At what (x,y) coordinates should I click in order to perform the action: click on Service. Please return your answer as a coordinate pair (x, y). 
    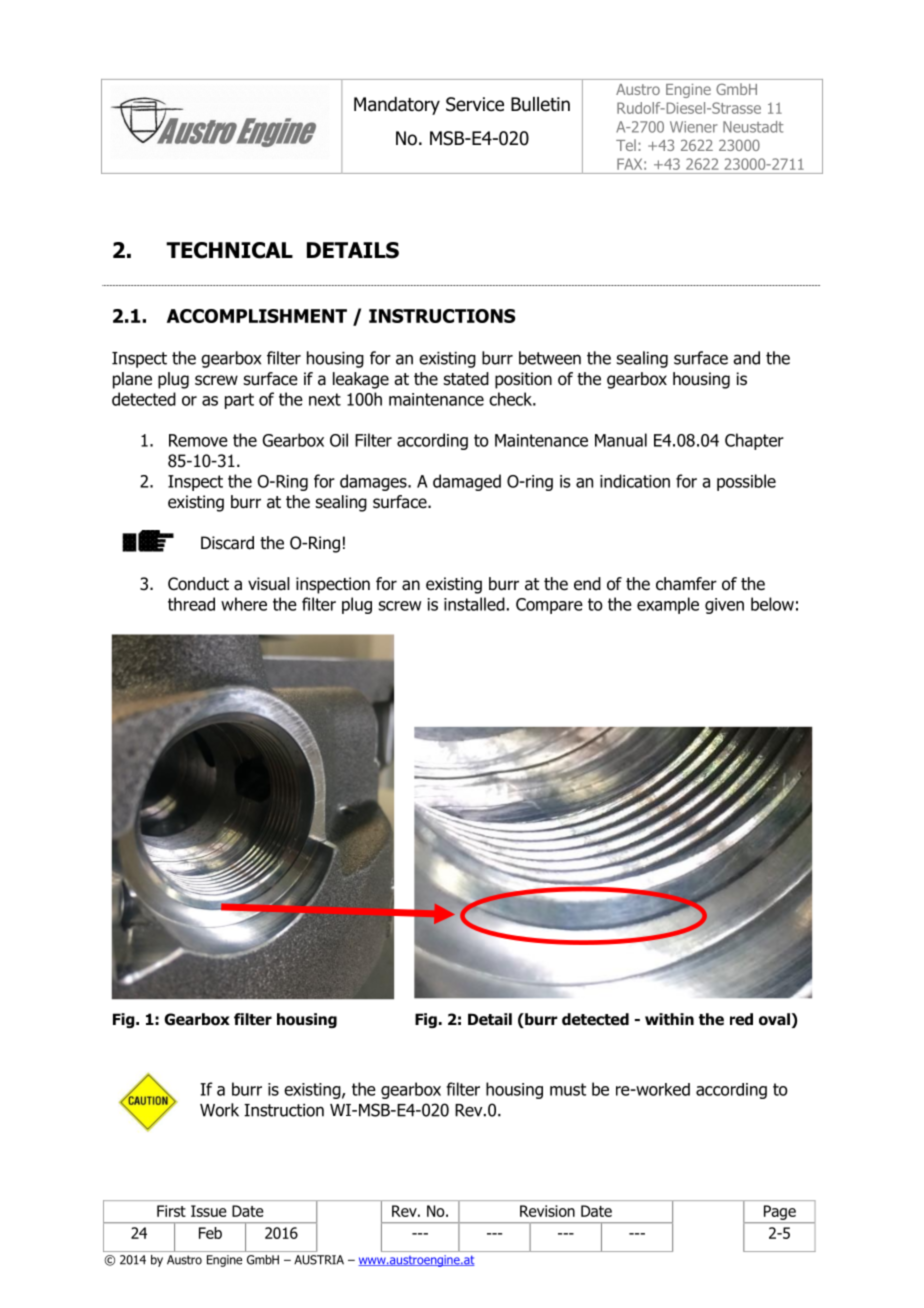
    Looking at the image, I should click on (475, 104).
